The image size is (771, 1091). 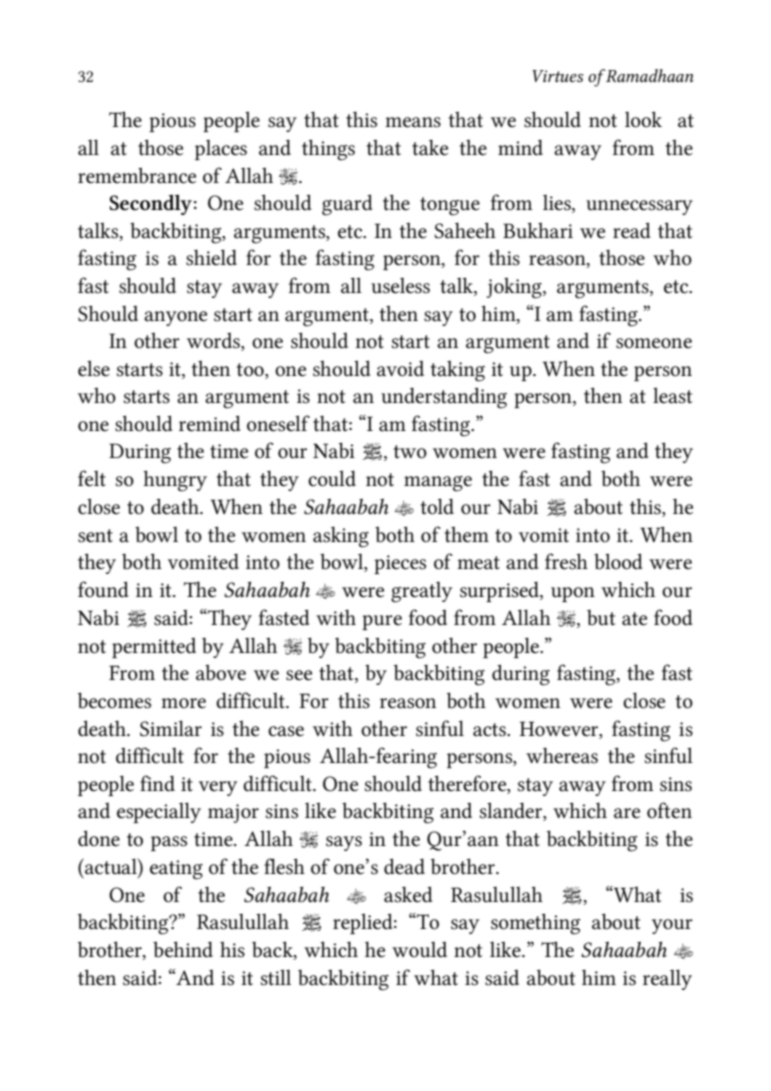 I want to click on avoid, so click(x=400, y=369).
